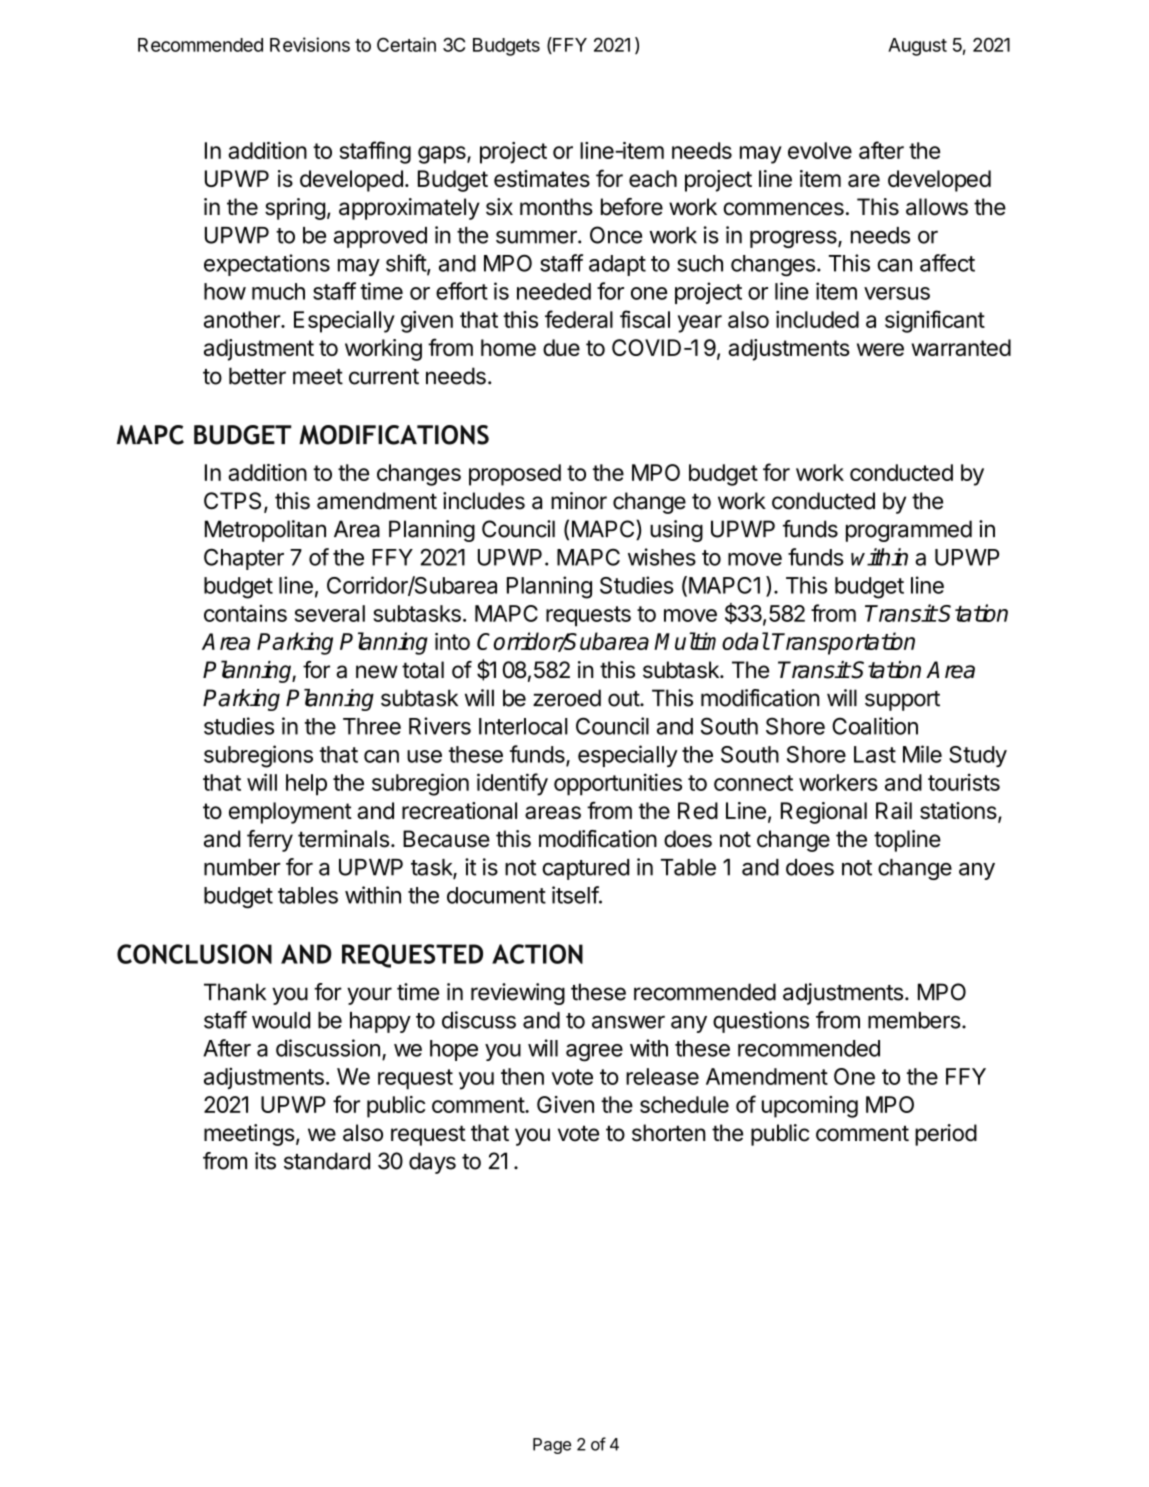 This screenshot has height=1487, width=1149. Describe the element at coordinates (257, 376) in the screenshot. I see `better` at that location.
